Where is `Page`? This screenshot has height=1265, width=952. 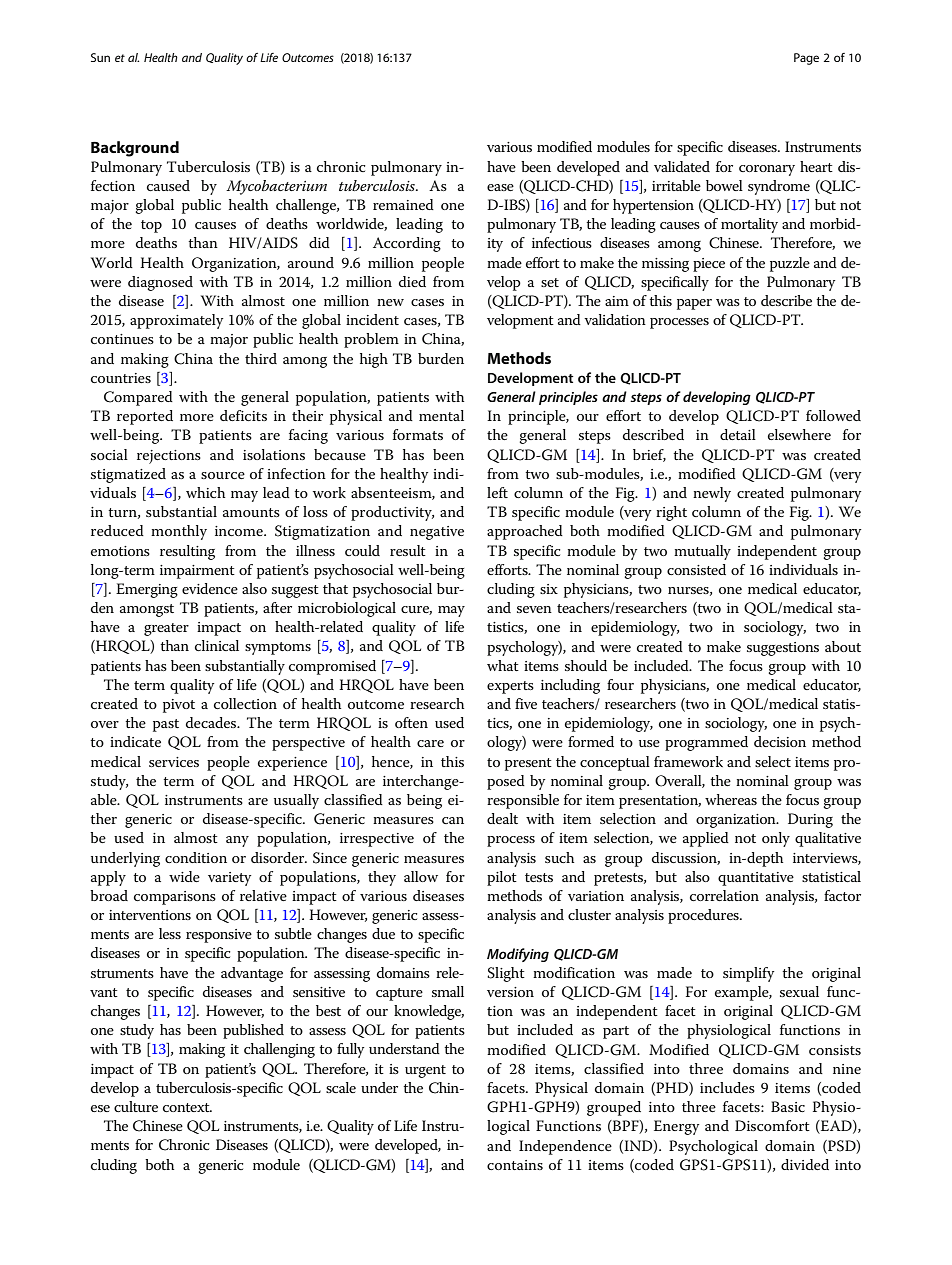
Page is located at coordinates (806, 59).
